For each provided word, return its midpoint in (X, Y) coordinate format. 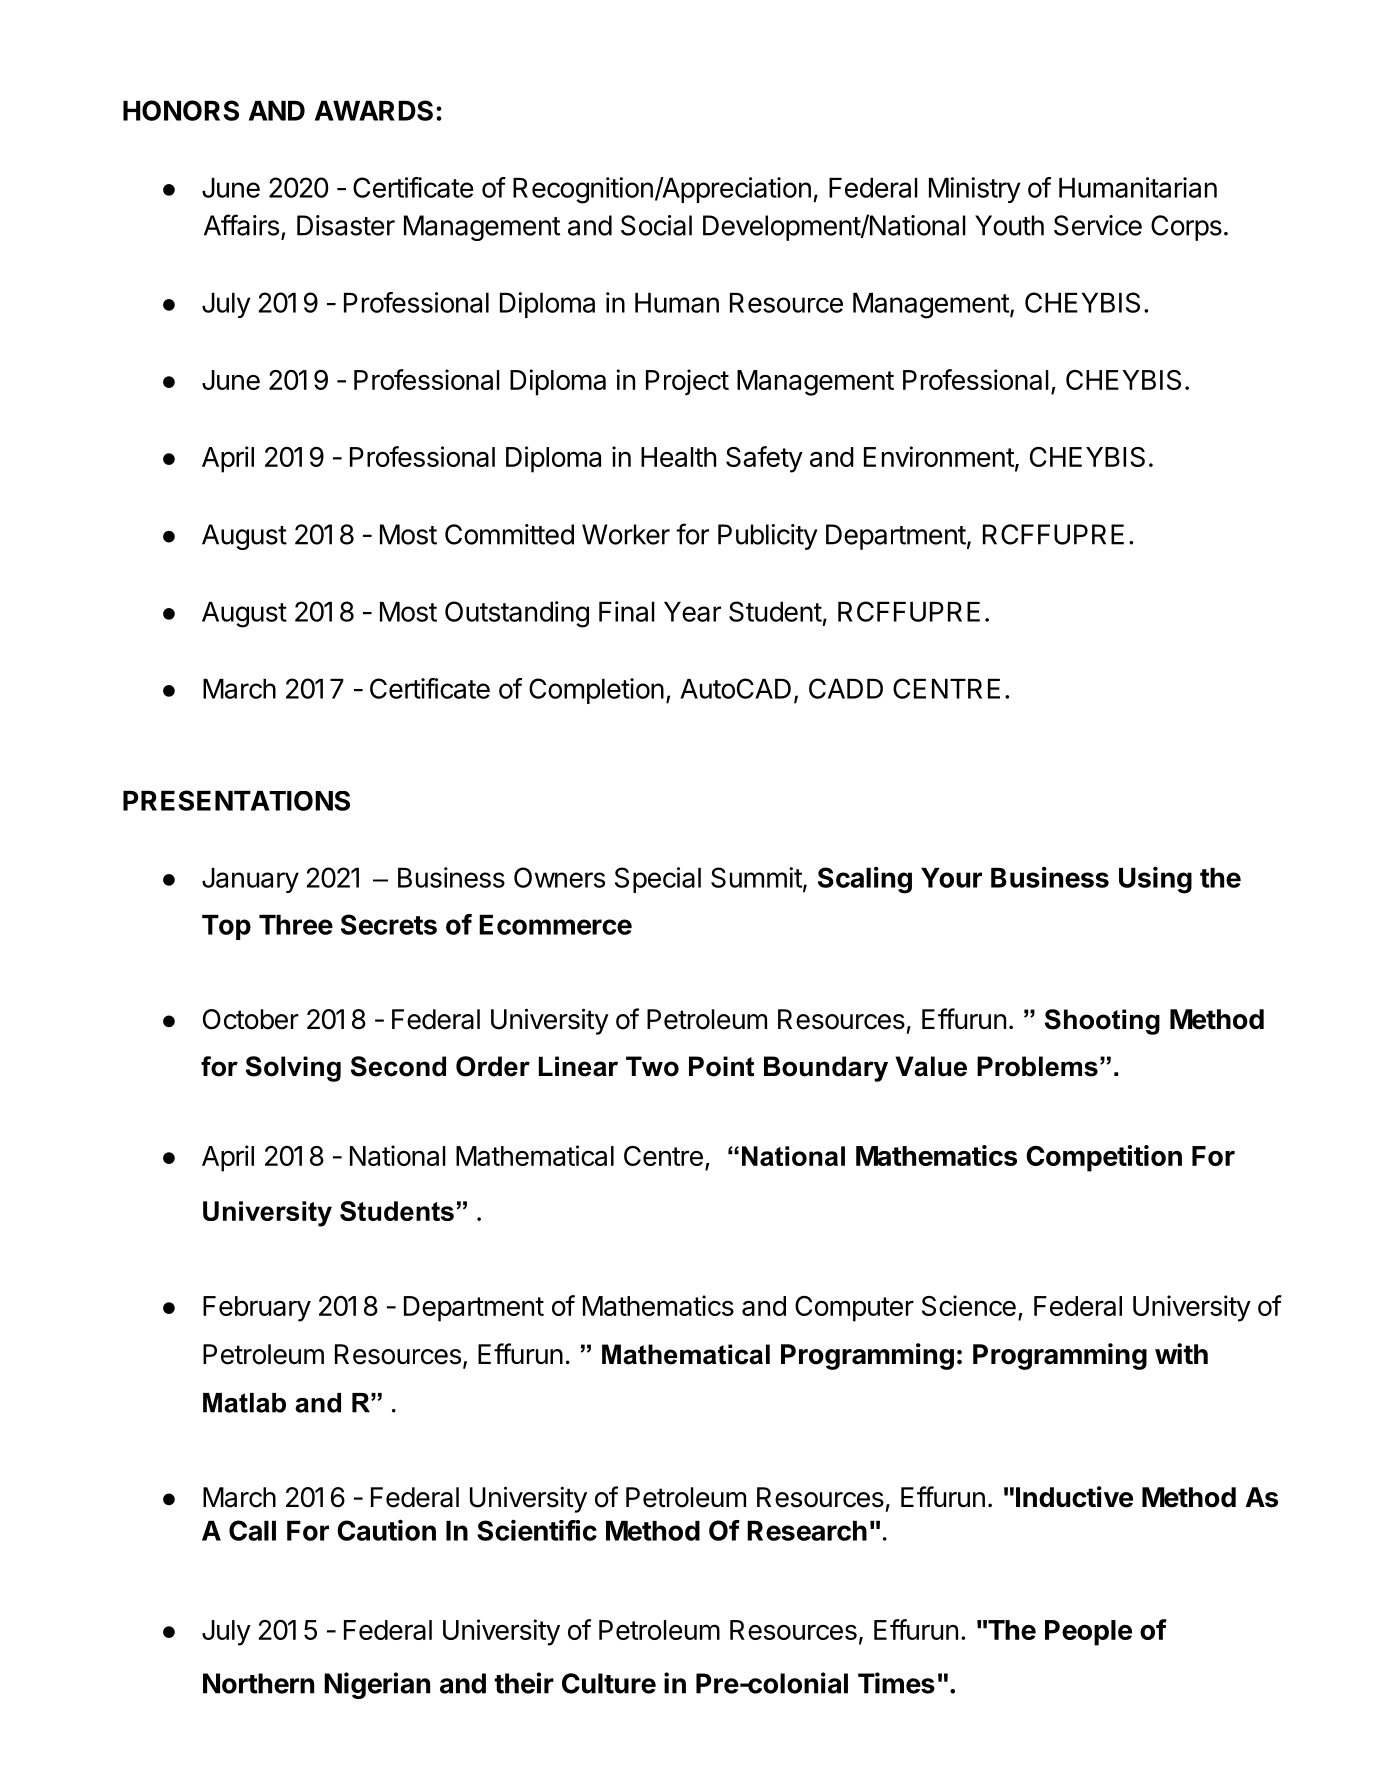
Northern (258, 1683)
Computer (854, 1309)
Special (658, 880)
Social (656, 225)
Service (1098, 225)
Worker (626, 534)
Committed (509, 534)
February (257, 1309)
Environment (939, 456)
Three (296, 925)
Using (1155, 880)
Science (969, 1305)
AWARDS (374, 110)
